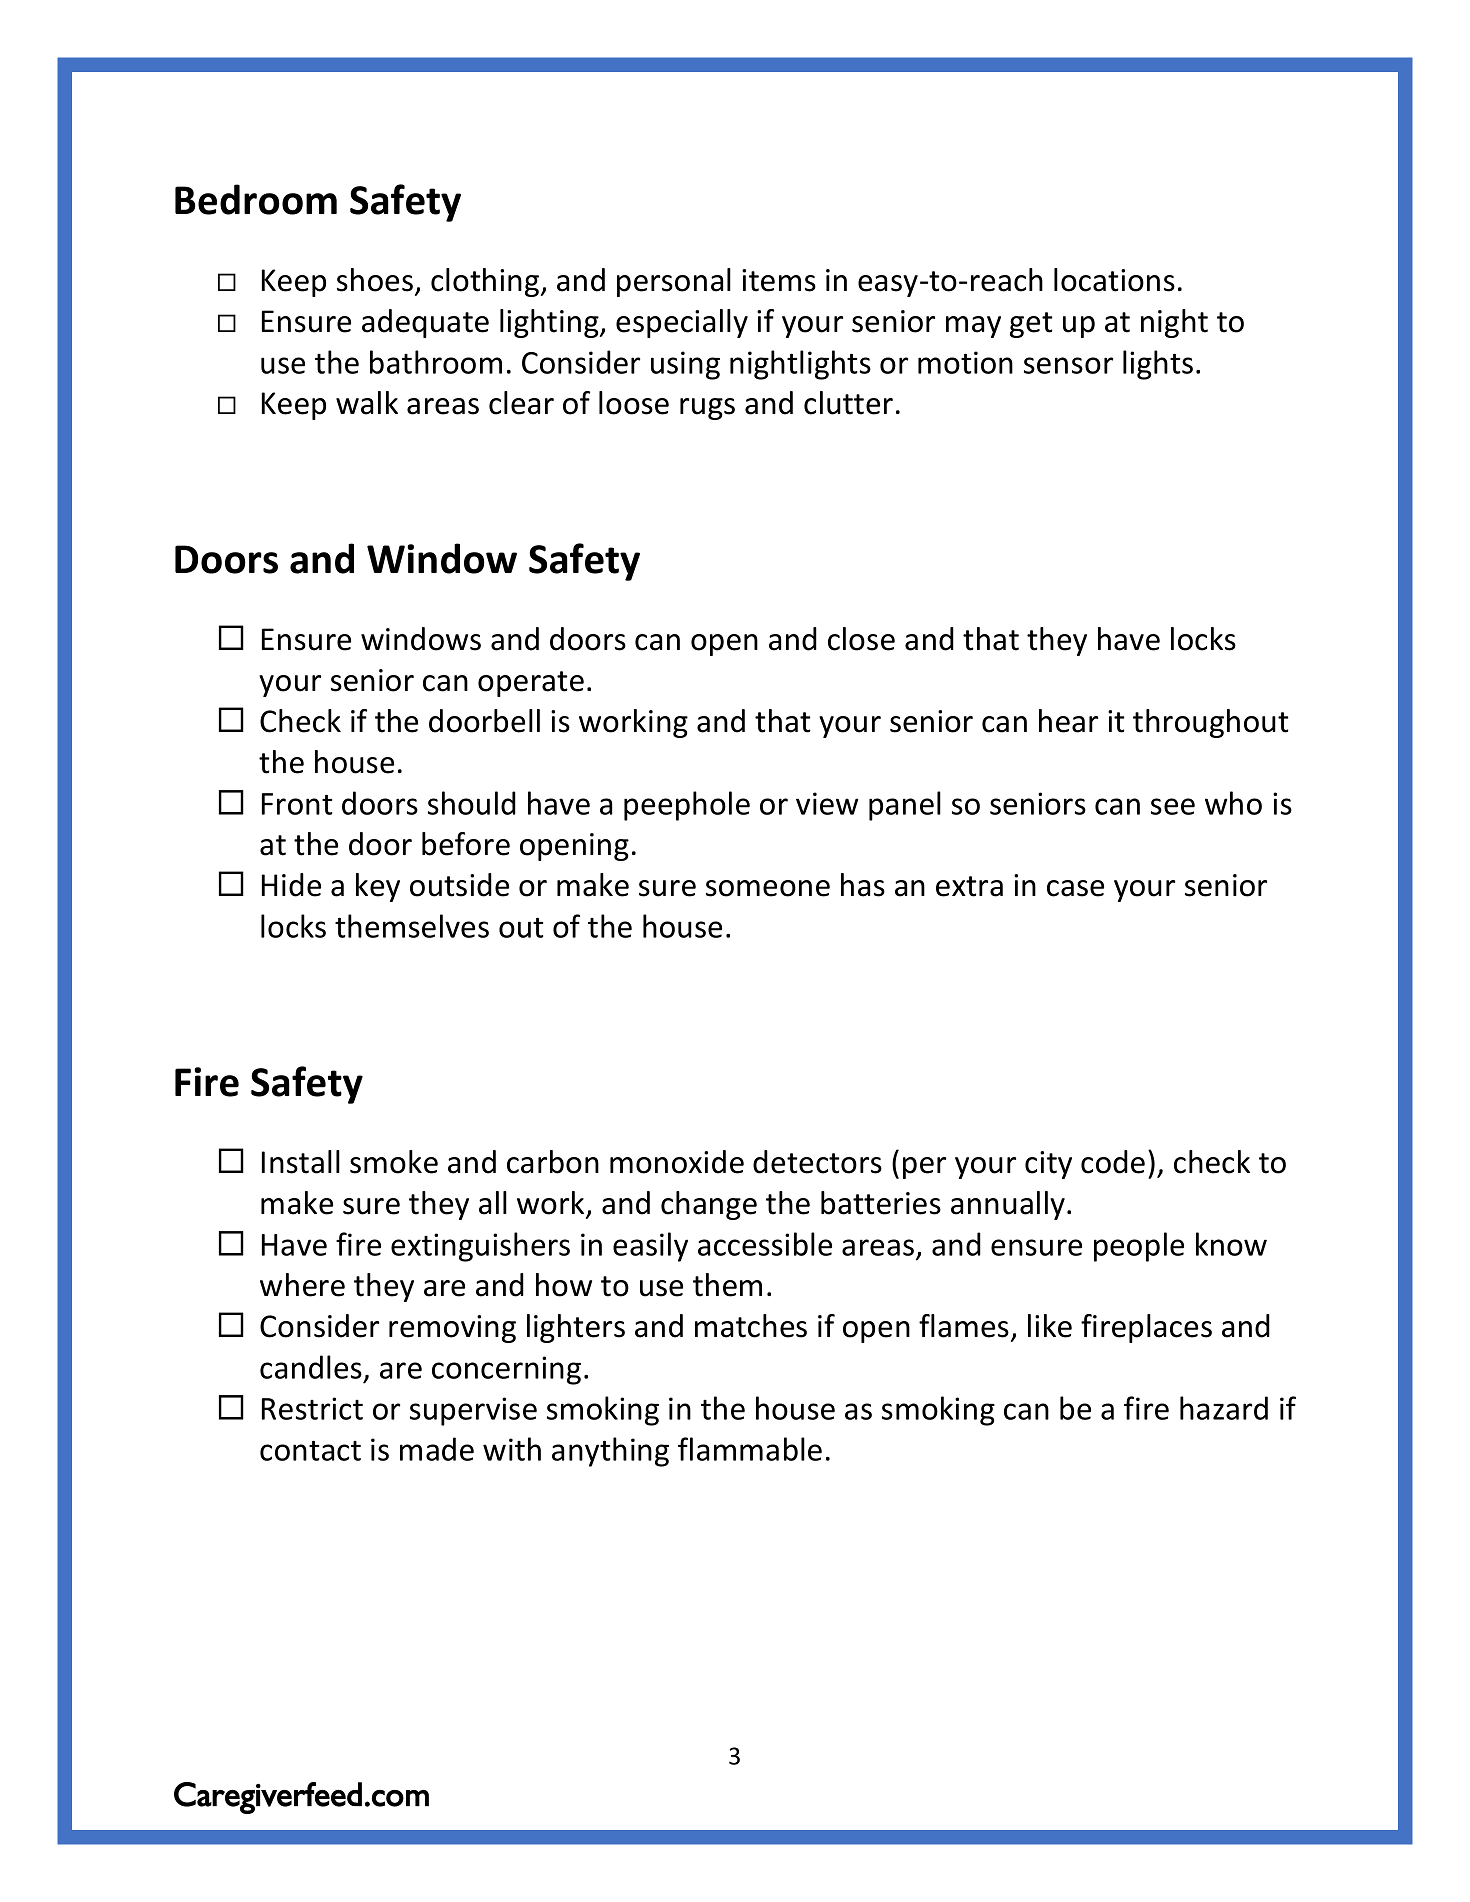  I want to click on monoxide, so click(677, 1162).
